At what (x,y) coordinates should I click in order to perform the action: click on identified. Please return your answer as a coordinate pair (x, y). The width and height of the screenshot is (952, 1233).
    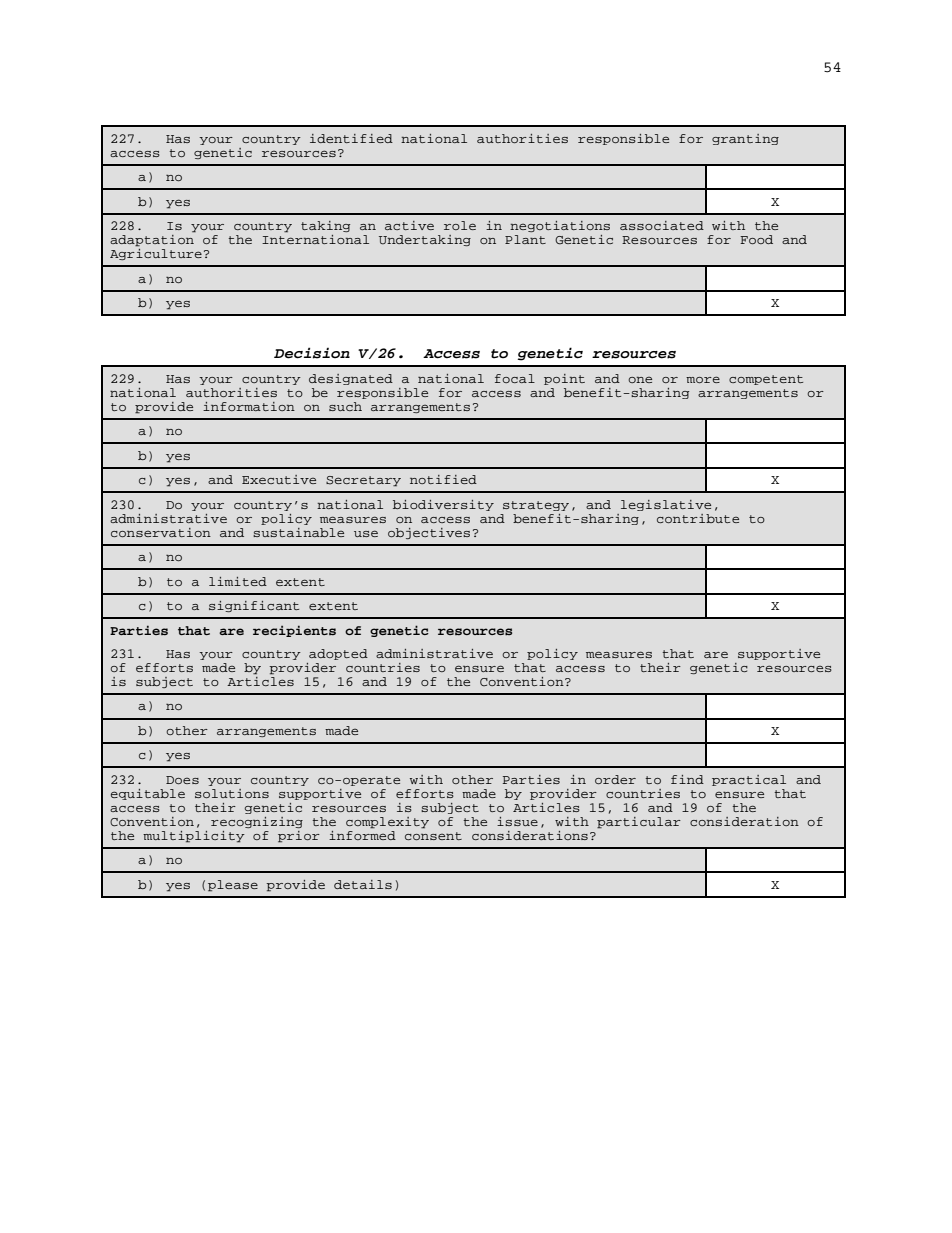
    Looking at the image, I should click on (351, 138).
